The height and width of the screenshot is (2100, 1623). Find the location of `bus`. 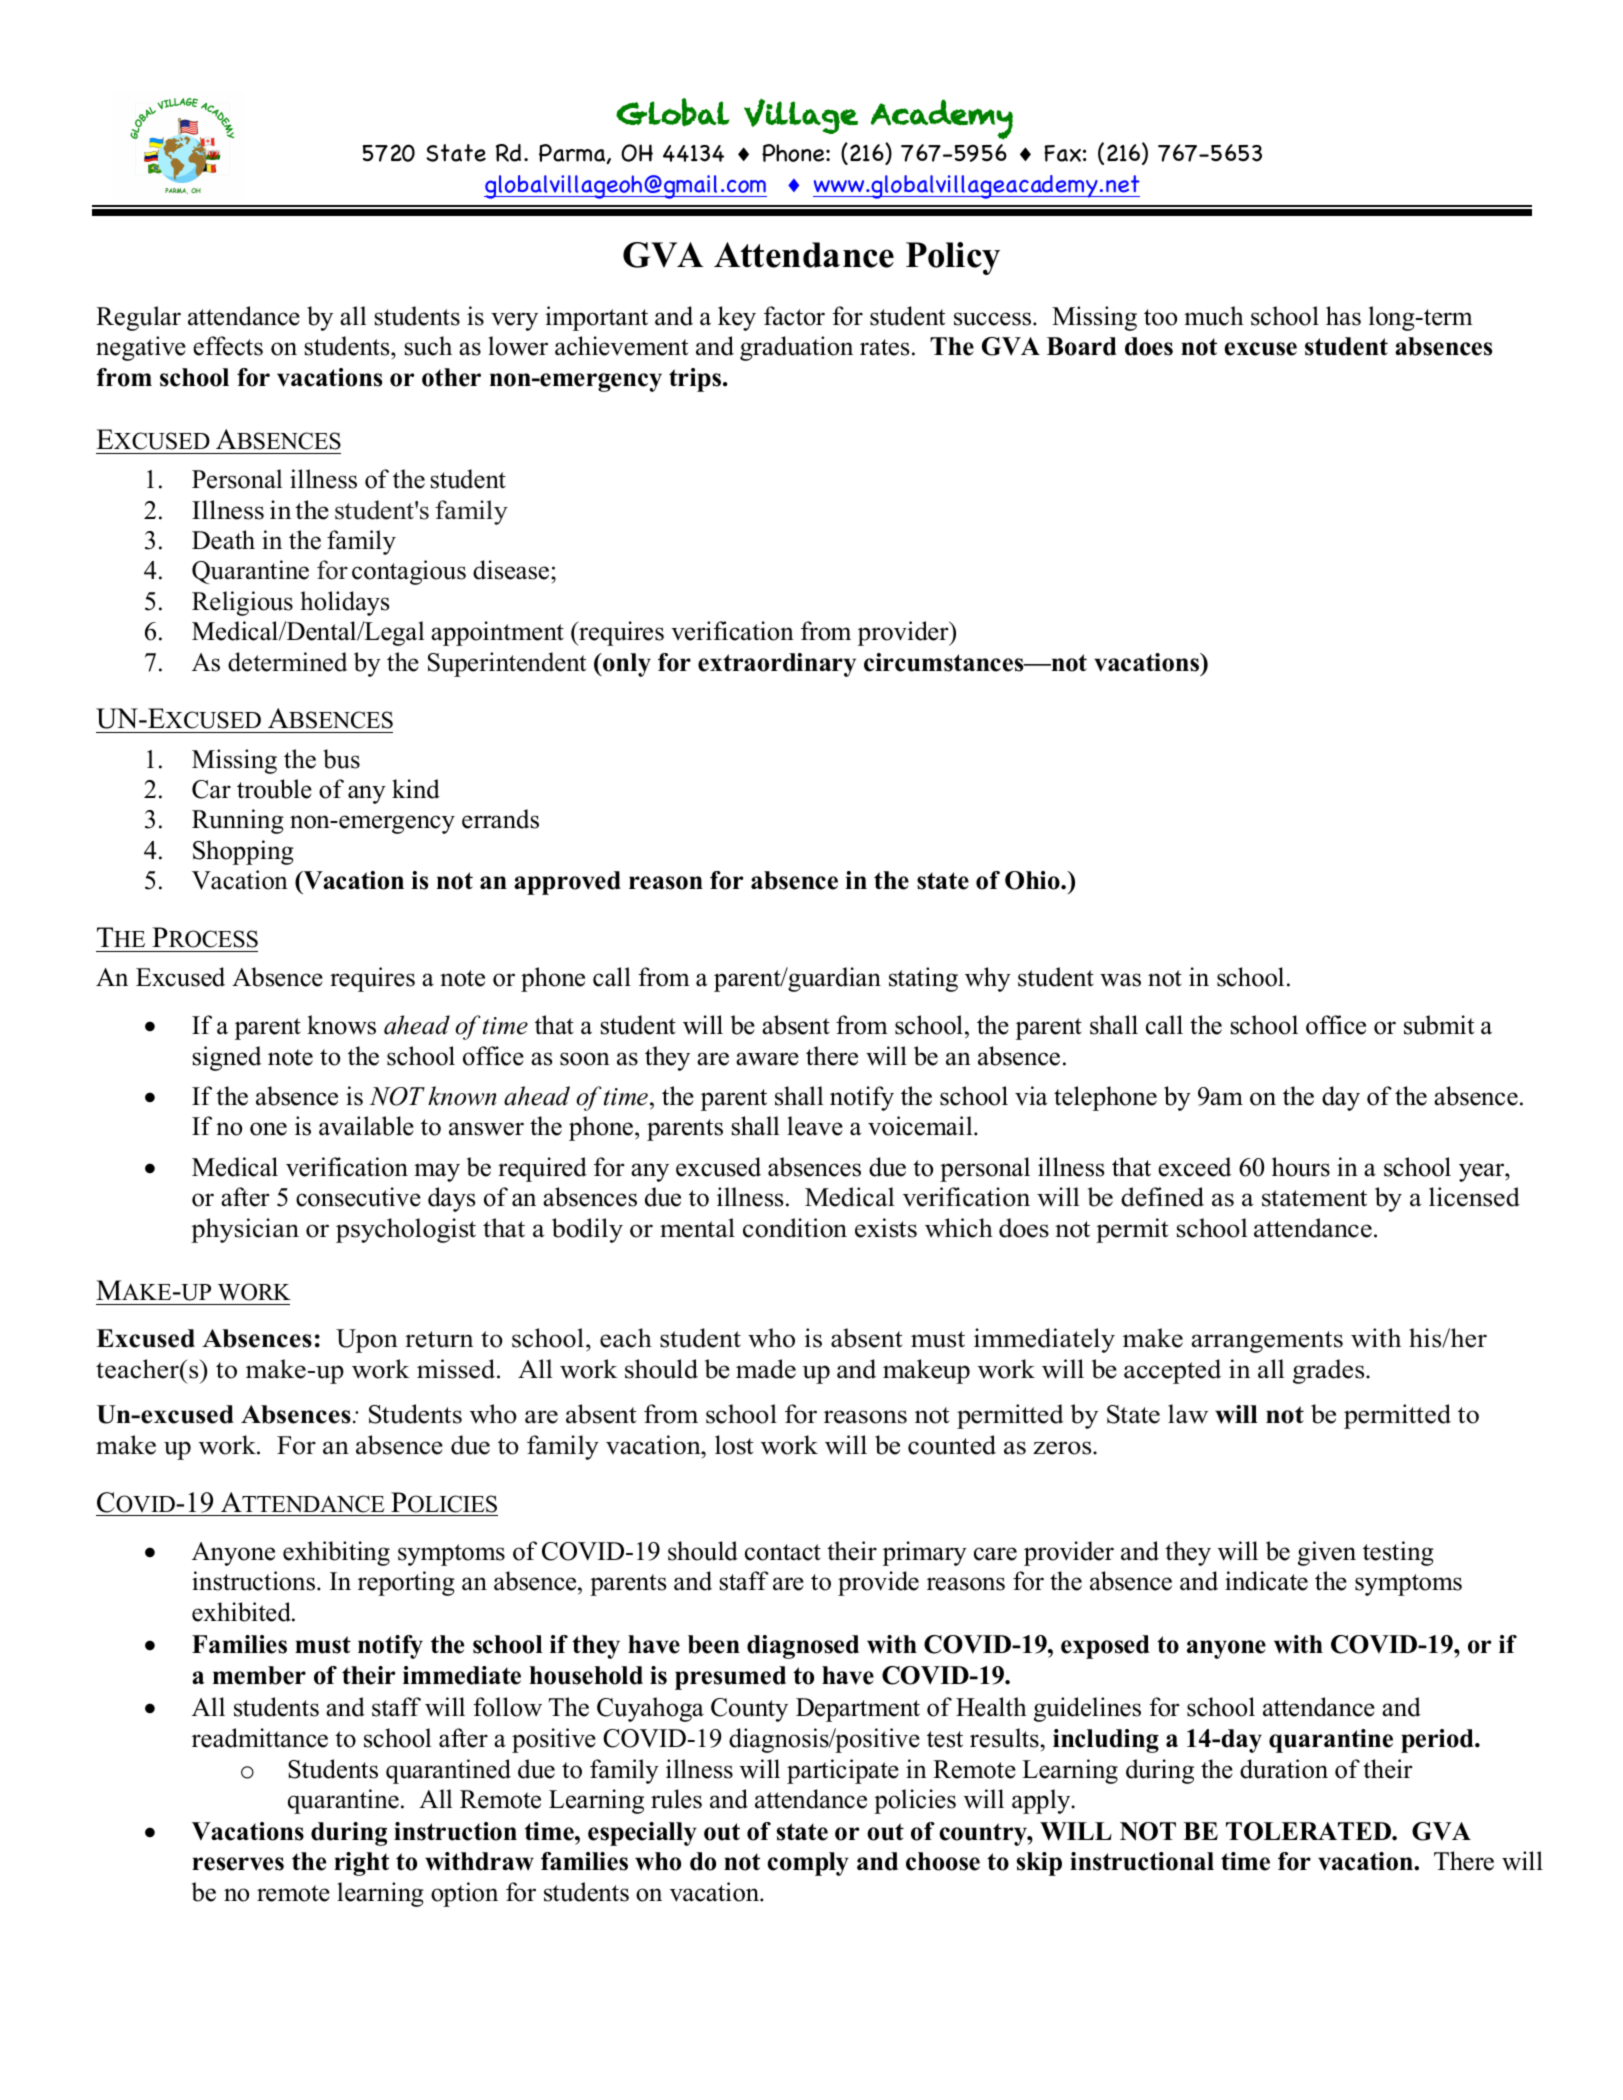

bus is located at coordinates (341, 759).
